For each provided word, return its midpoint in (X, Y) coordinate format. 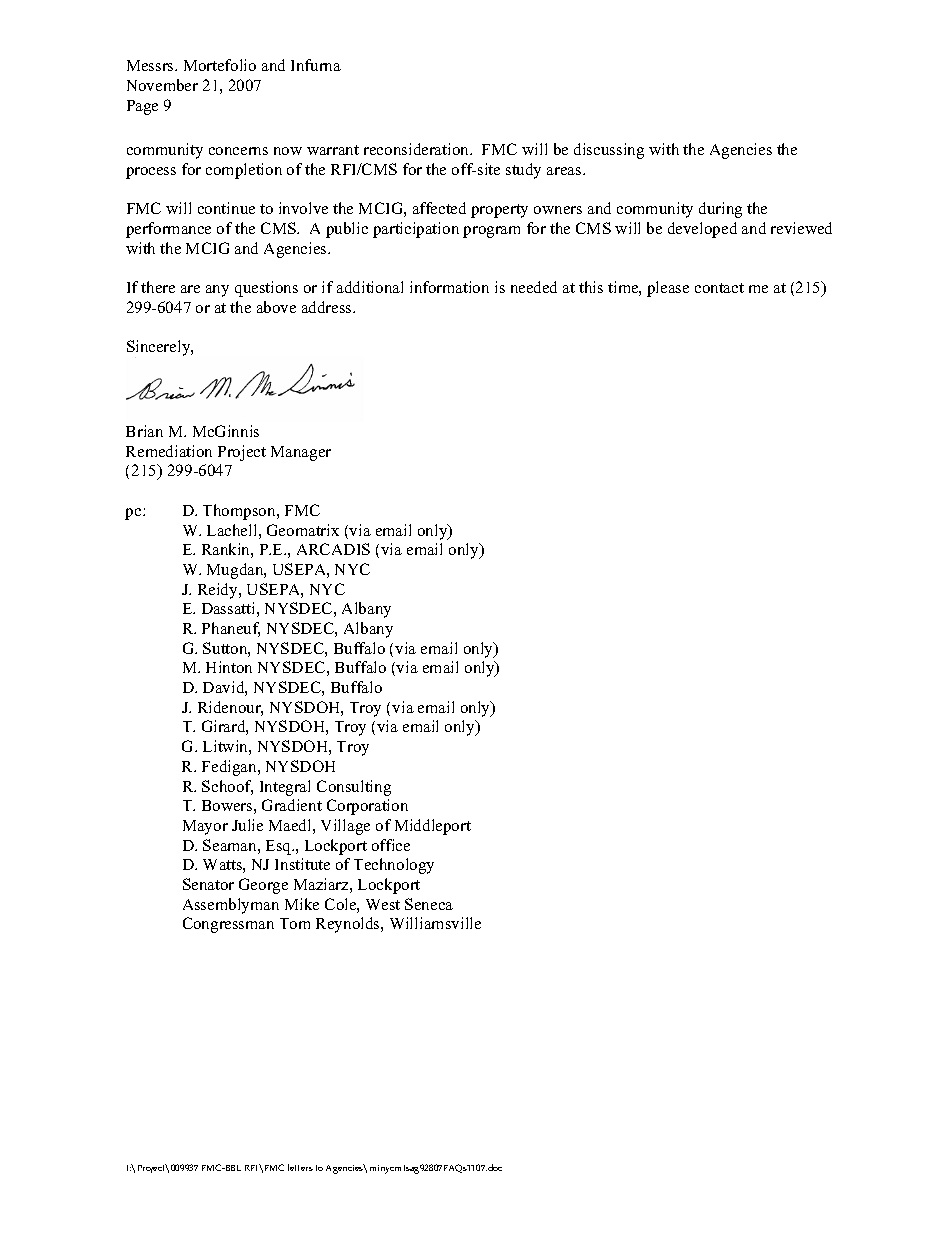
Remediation (169, 451)
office (391, 845)
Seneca (429, 904)
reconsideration (418, 149)
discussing (609, 151)
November (162, 85)
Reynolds (349, 925)
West (383, 904)
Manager (301, 453)
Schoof (227, 787)
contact (719, 288)
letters (300, 1167)
